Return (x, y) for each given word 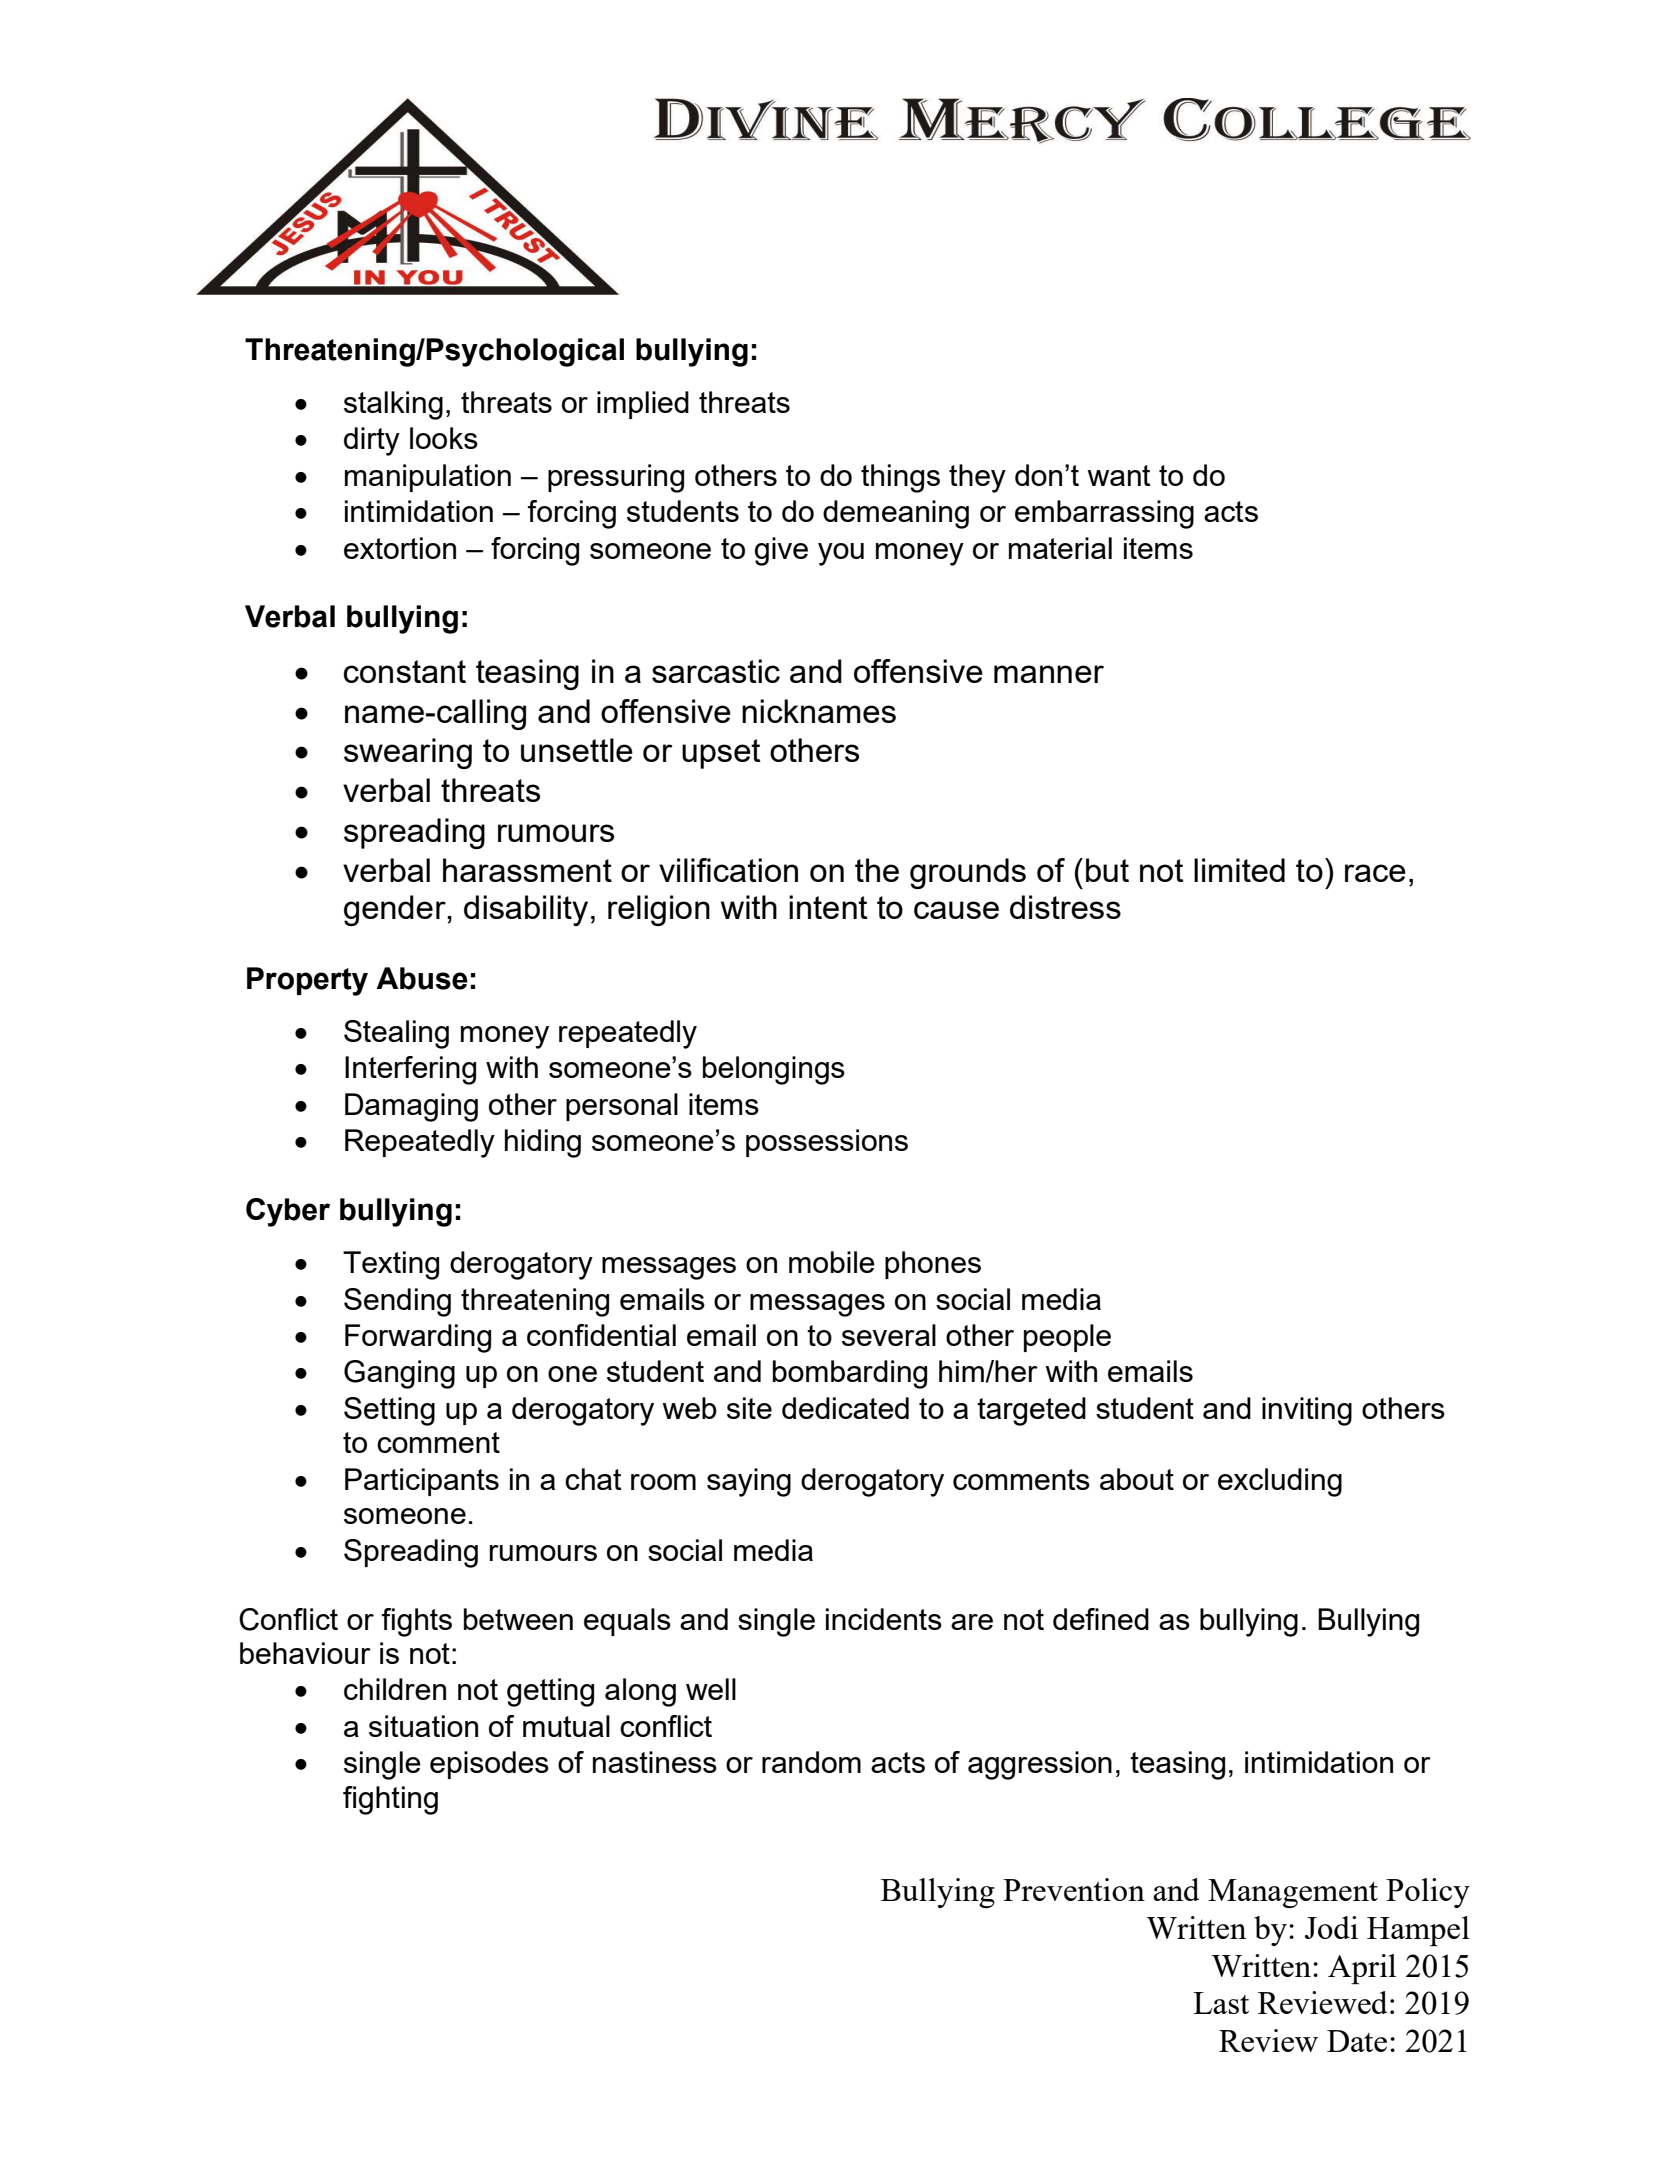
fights (417, 1622)
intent (828, 907)
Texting (391, 1265)
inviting (1307, 1411)
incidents (884, 1619)
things (900, 478)
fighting (390, 1800)
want (1118, 475)
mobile (832, 1262)
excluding (1280, 1482)
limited (1239, 870)
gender (396, 910)
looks (444, 438)
